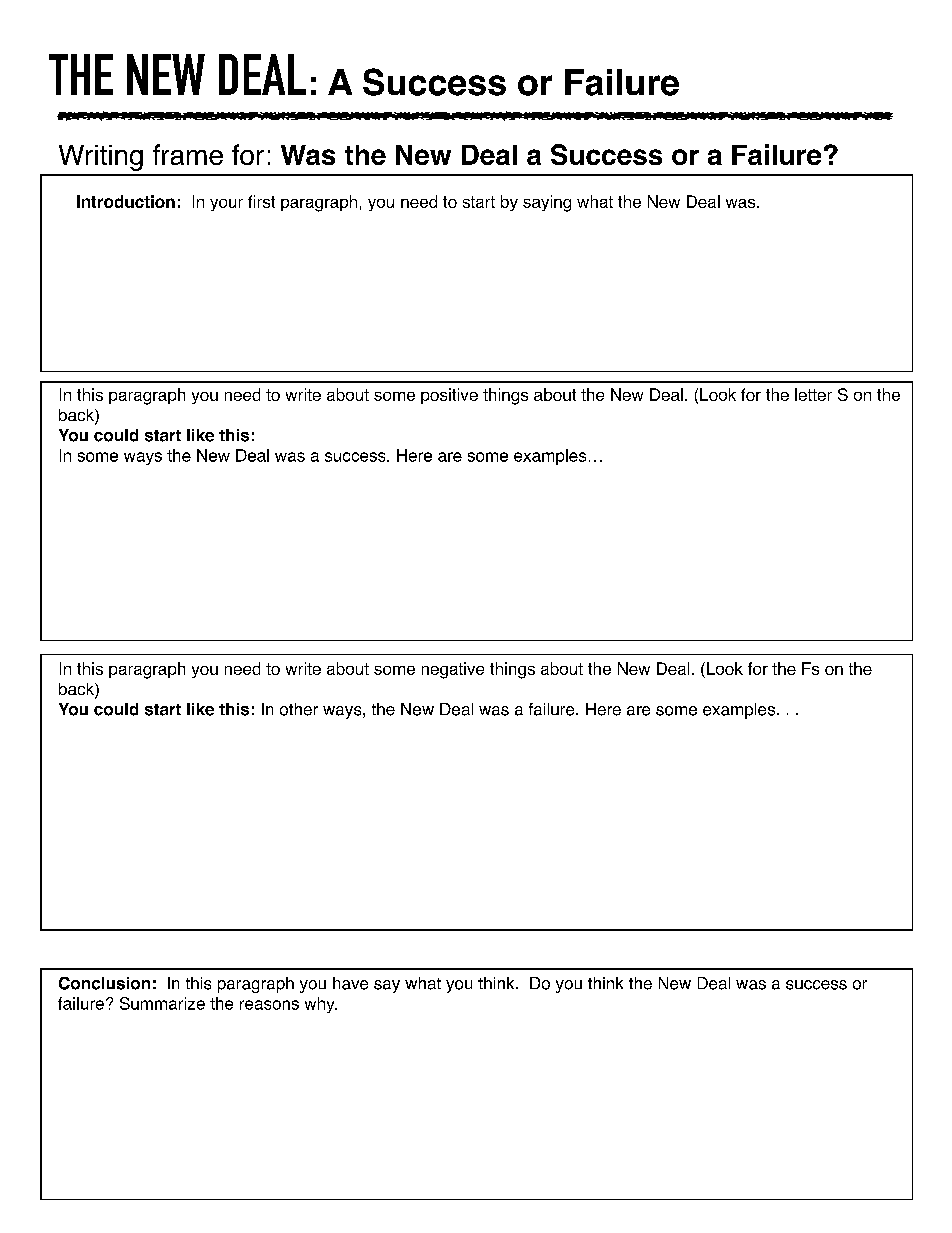 This page has height=1233, width=952. What do you see at coordinates (162, 1003) in the page?
I see `Summarize` at bounding box center [162, 1003].
